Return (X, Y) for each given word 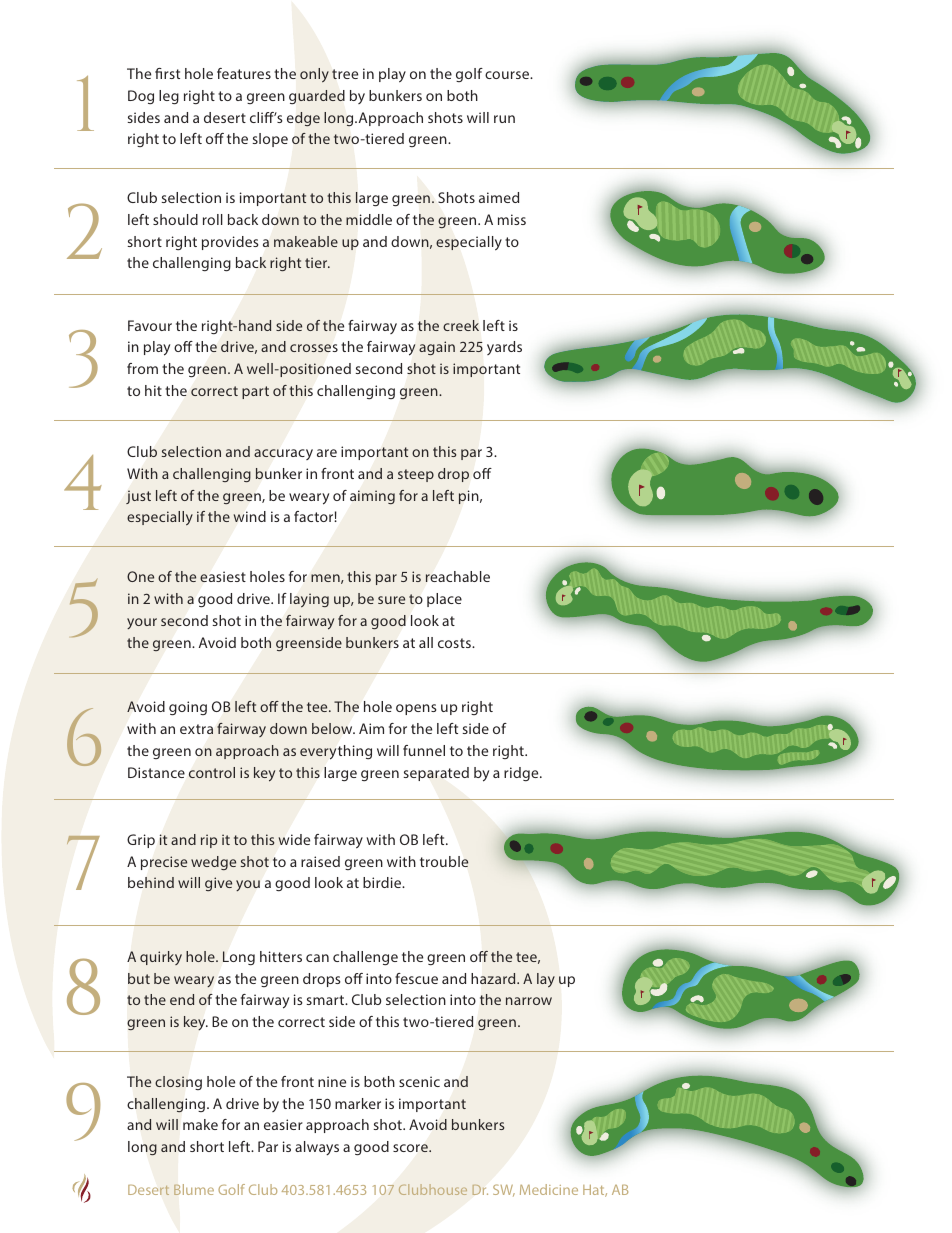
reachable (457, 576)
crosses (314, 348)
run (504, 119)
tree (345, 74)
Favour (150, 325)
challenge (365, 958)
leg (169, 97)
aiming (372, 497)
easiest (223, 576)
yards (504, 348)
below (333, 728)
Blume (194, 1189)
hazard (494, 978)
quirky (161, 958)
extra (196, 729)
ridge (522, 774)
